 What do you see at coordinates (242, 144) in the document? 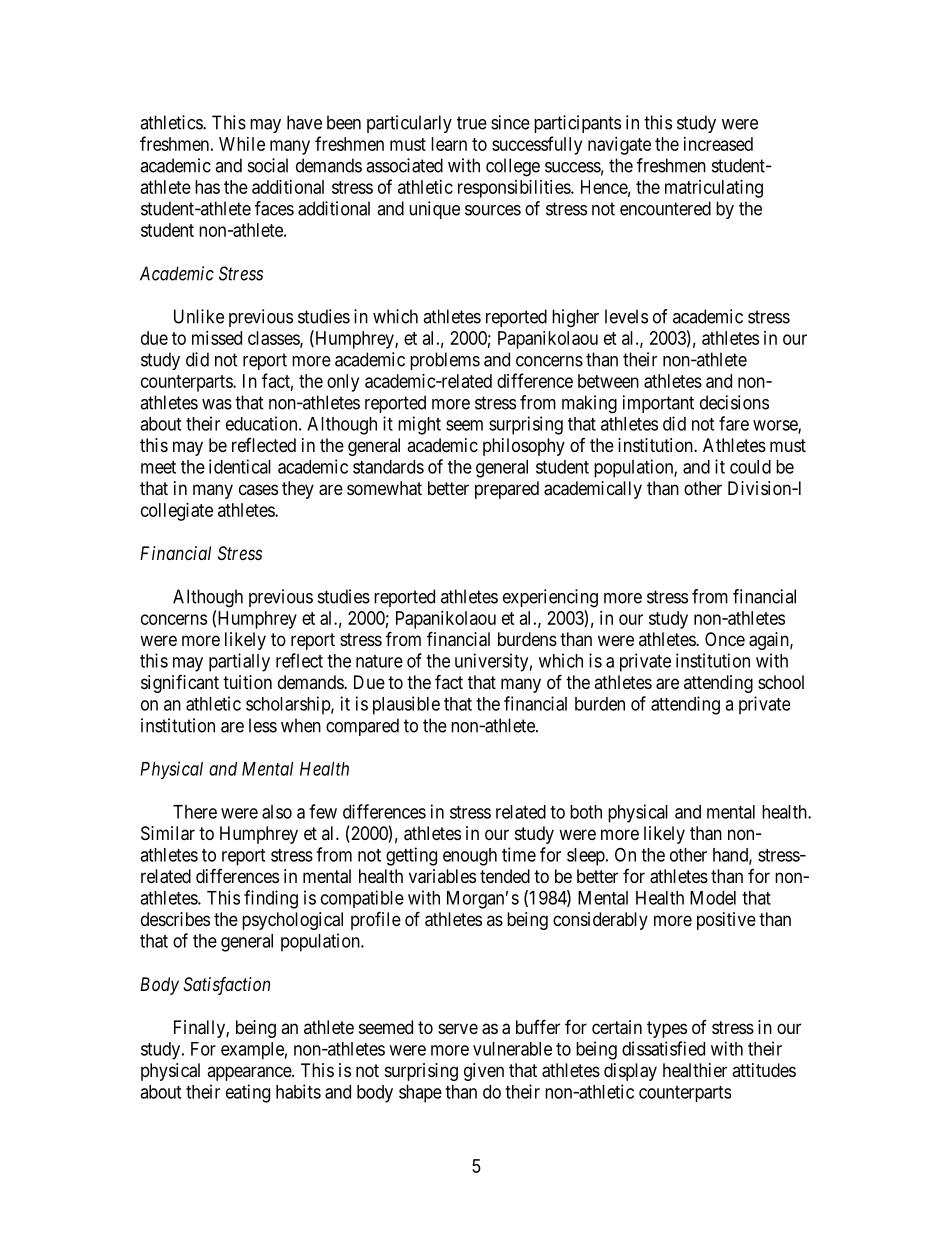
I see `While` at bounding box center [242, 144].
